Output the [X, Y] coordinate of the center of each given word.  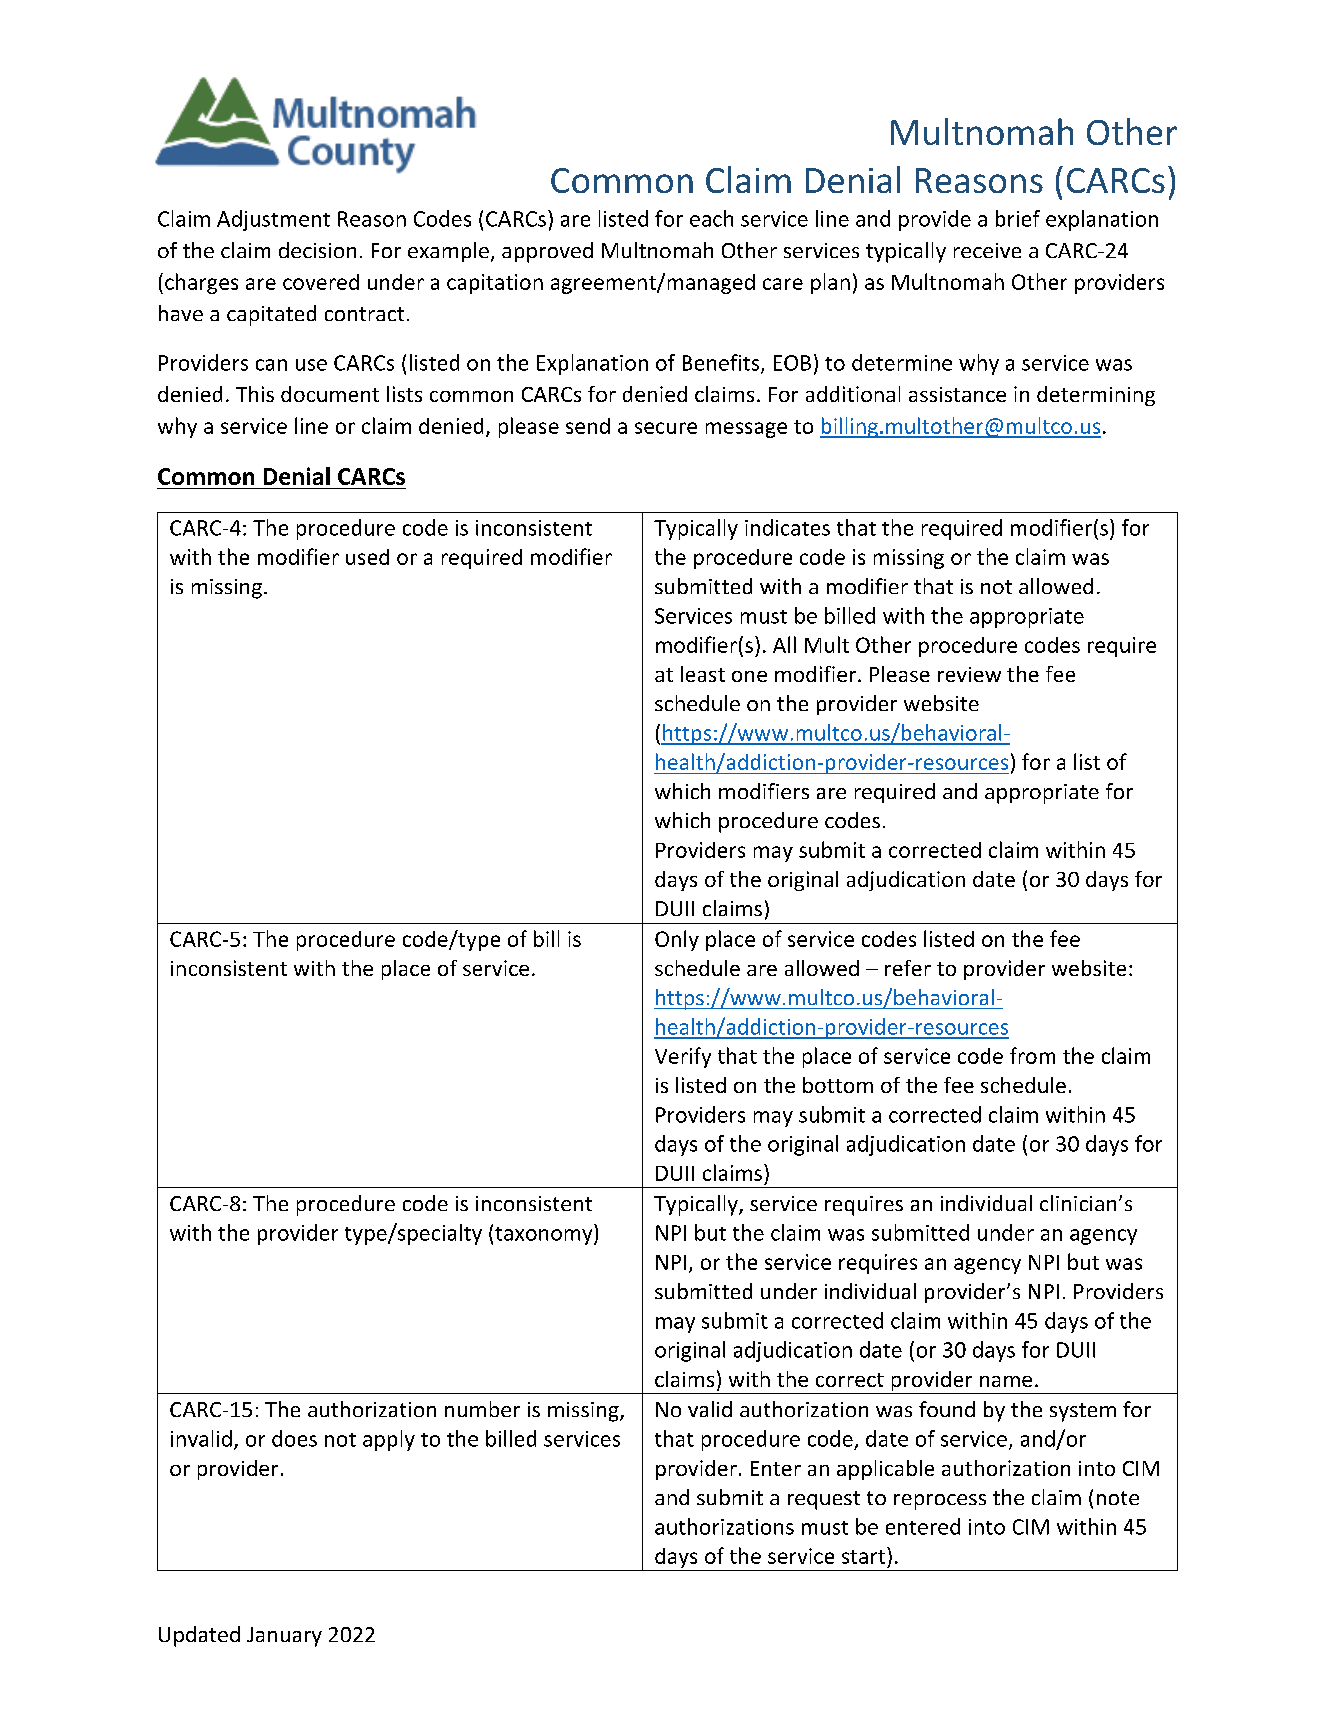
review [969, 674]
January [284, 1637]
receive [987, 250]
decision [317, 250]
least [703, 674]
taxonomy [545, 1234]
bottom [838, 1085]
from [1032, 1055]
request [824, 1500]
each [711, 218]
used [367, 557]
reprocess [940, 1502]
